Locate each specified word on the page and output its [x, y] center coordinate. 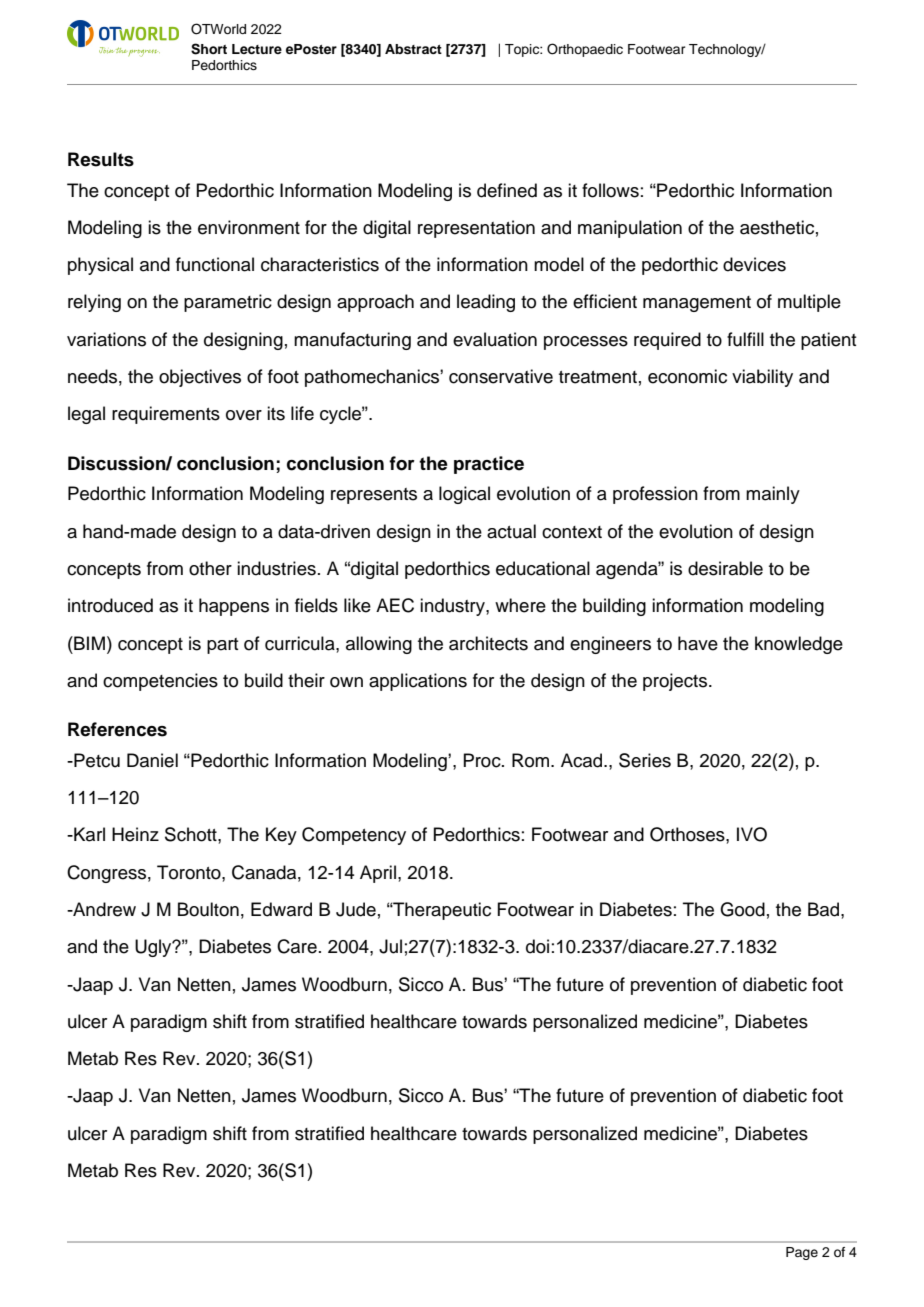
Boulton [208, 909]
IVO [752, 834]
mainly [773, 495]
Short [209, 49]
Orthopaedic [585, 50]
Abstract [413, 49]
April [378, 874]
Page [802, 1253]
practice [489, 465]
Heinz [135, 834]
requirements [166, 415]
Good [742, 909]
